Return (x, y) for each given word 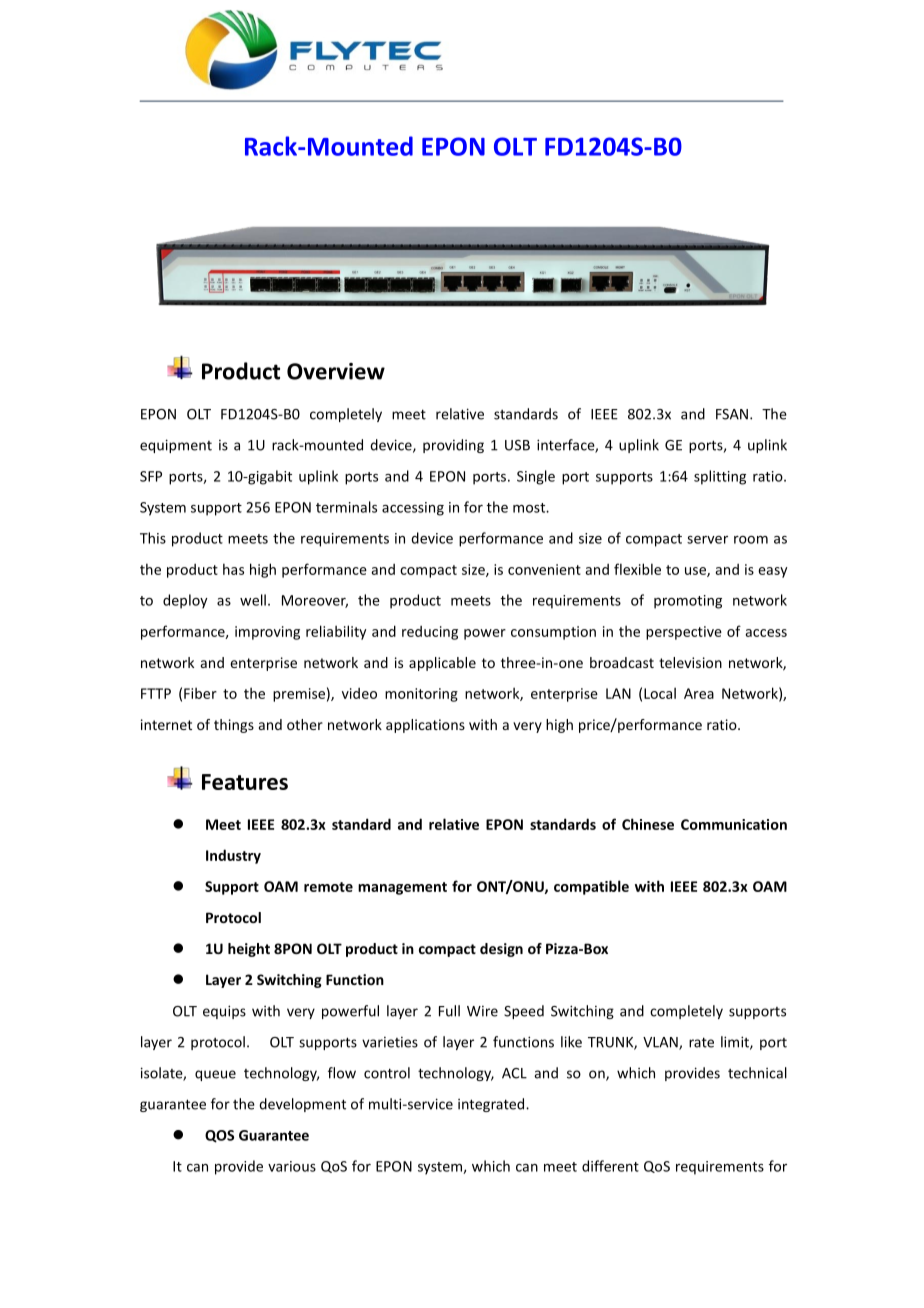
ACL (514, 1073)
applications (425, 726)
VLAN (661, 1043)
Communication (734, 824)
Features (245, 782)
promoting (688, 602)
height (249, 950)
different (610, 1166)
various (292, 1166)
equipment (176, 446)
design (501, 950)
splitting (720, 477)
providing (453, 446)
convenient (544, 569)
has (233, 569)
